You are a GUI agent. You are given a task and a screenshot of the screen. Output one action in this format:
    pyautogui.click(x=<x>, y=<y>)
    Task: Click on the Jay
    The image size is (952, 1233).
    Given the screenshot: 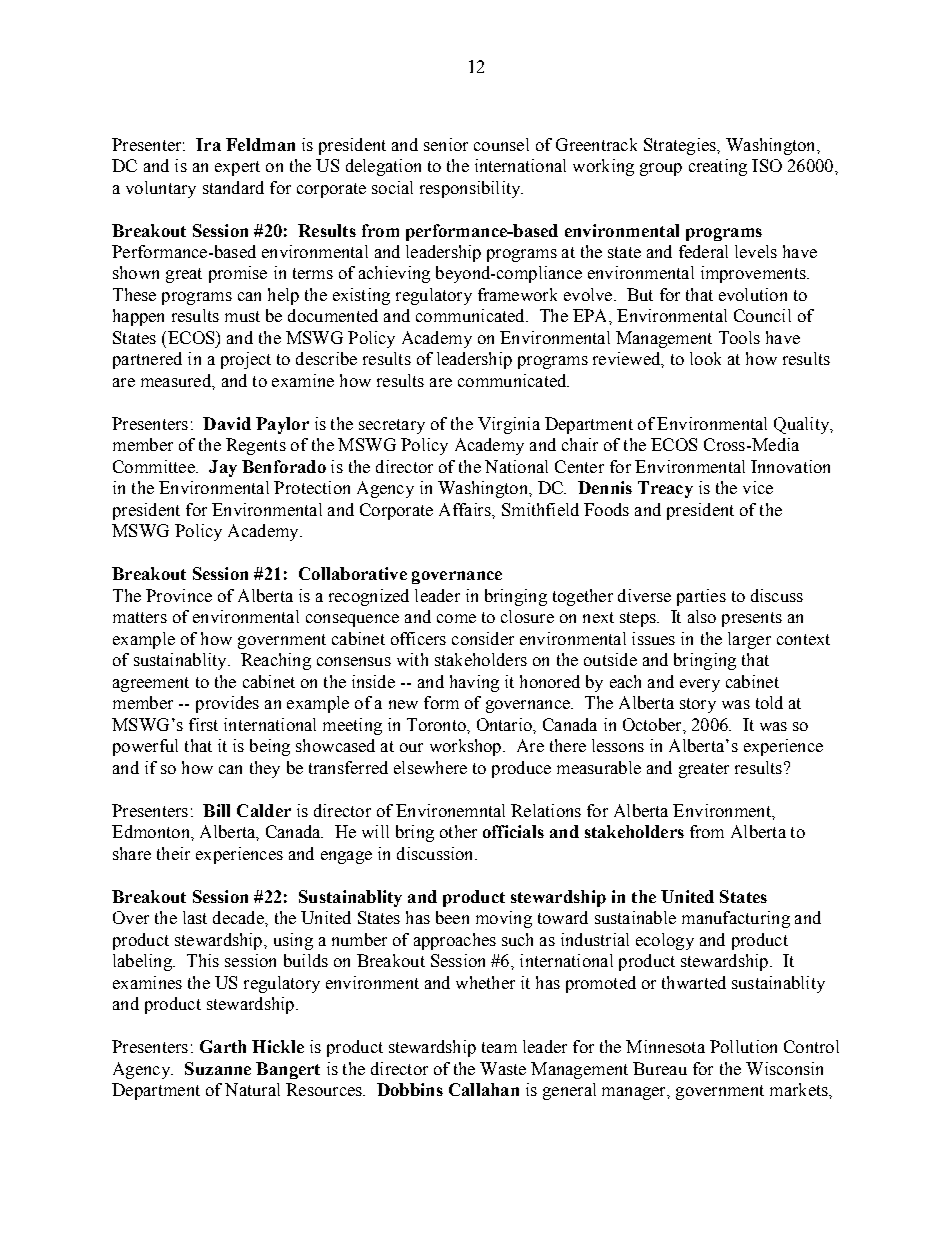 What is the action you would take?
    pyautogui.click(x=223, y=468)
